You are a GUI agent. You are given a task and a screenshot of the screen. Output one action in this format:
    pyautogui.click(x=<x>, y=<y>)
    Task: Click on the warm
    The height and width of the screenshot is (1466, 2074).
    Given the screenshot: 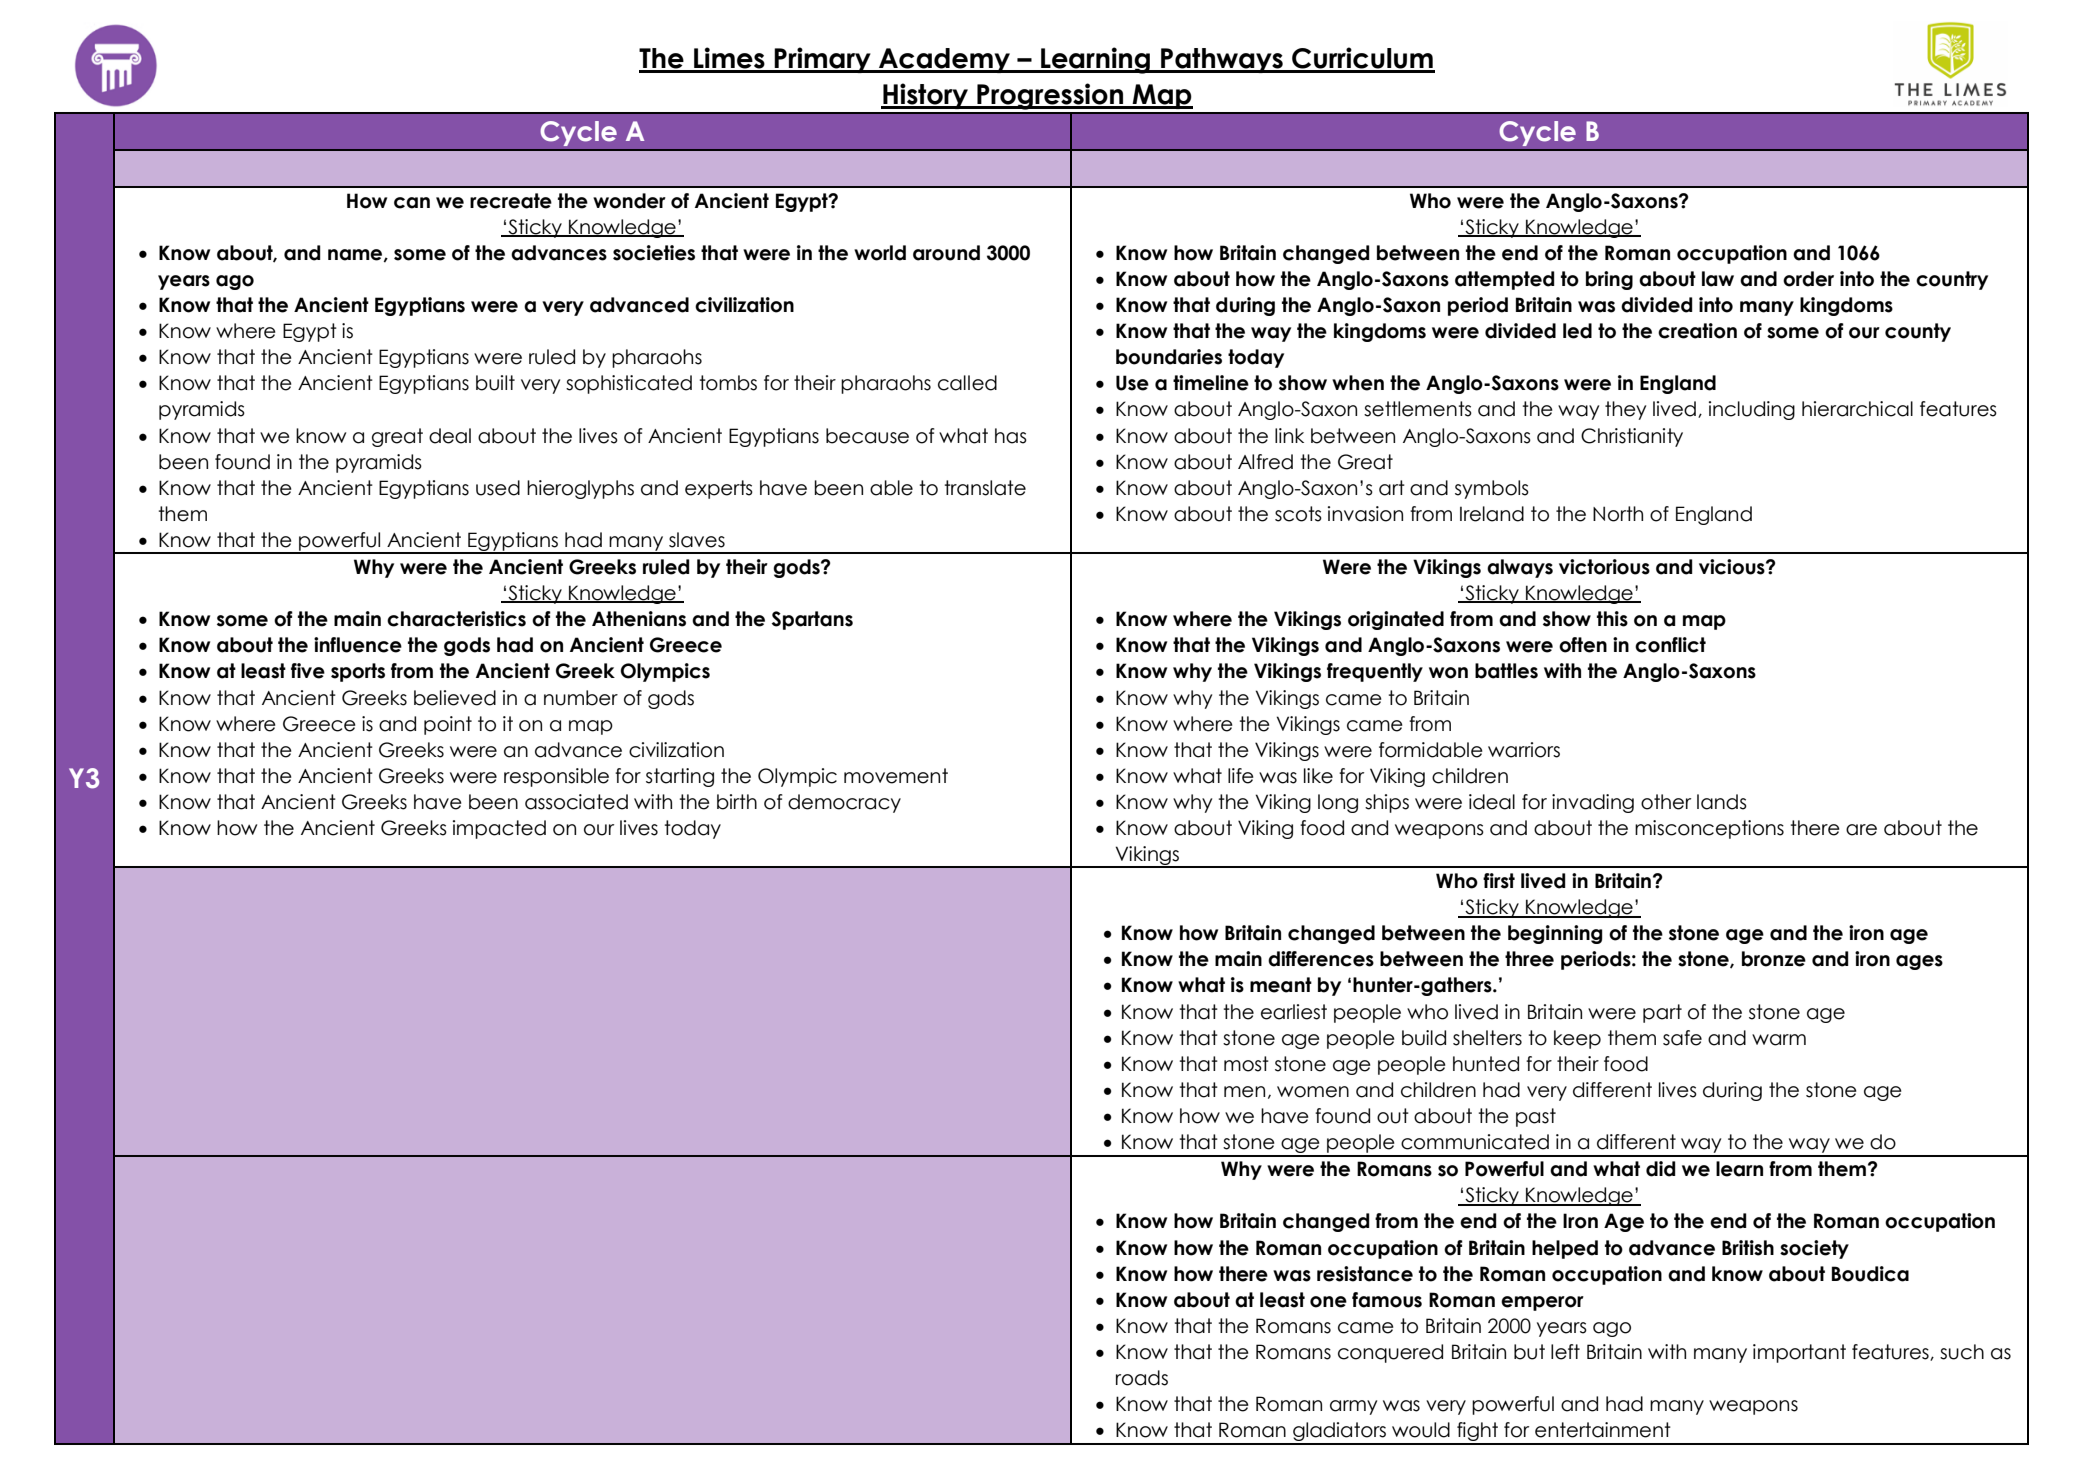 What is the action you would take?
    pyautogui.click(x=1779, y=1040)
